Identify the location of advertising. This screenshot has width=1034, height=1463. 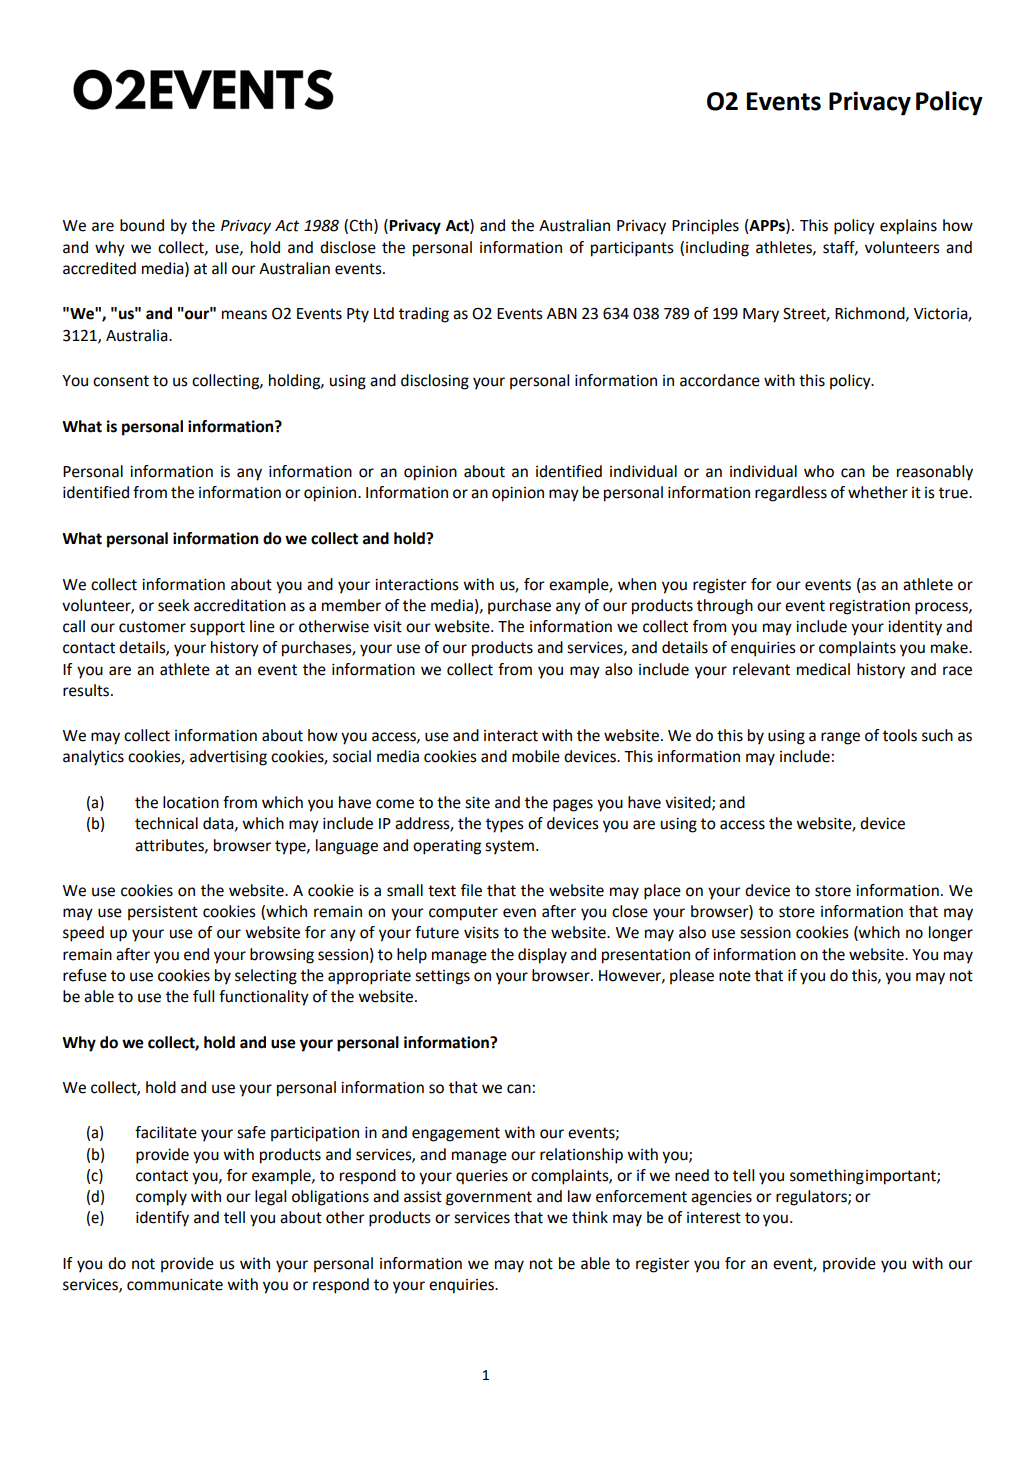
(228, 758).
